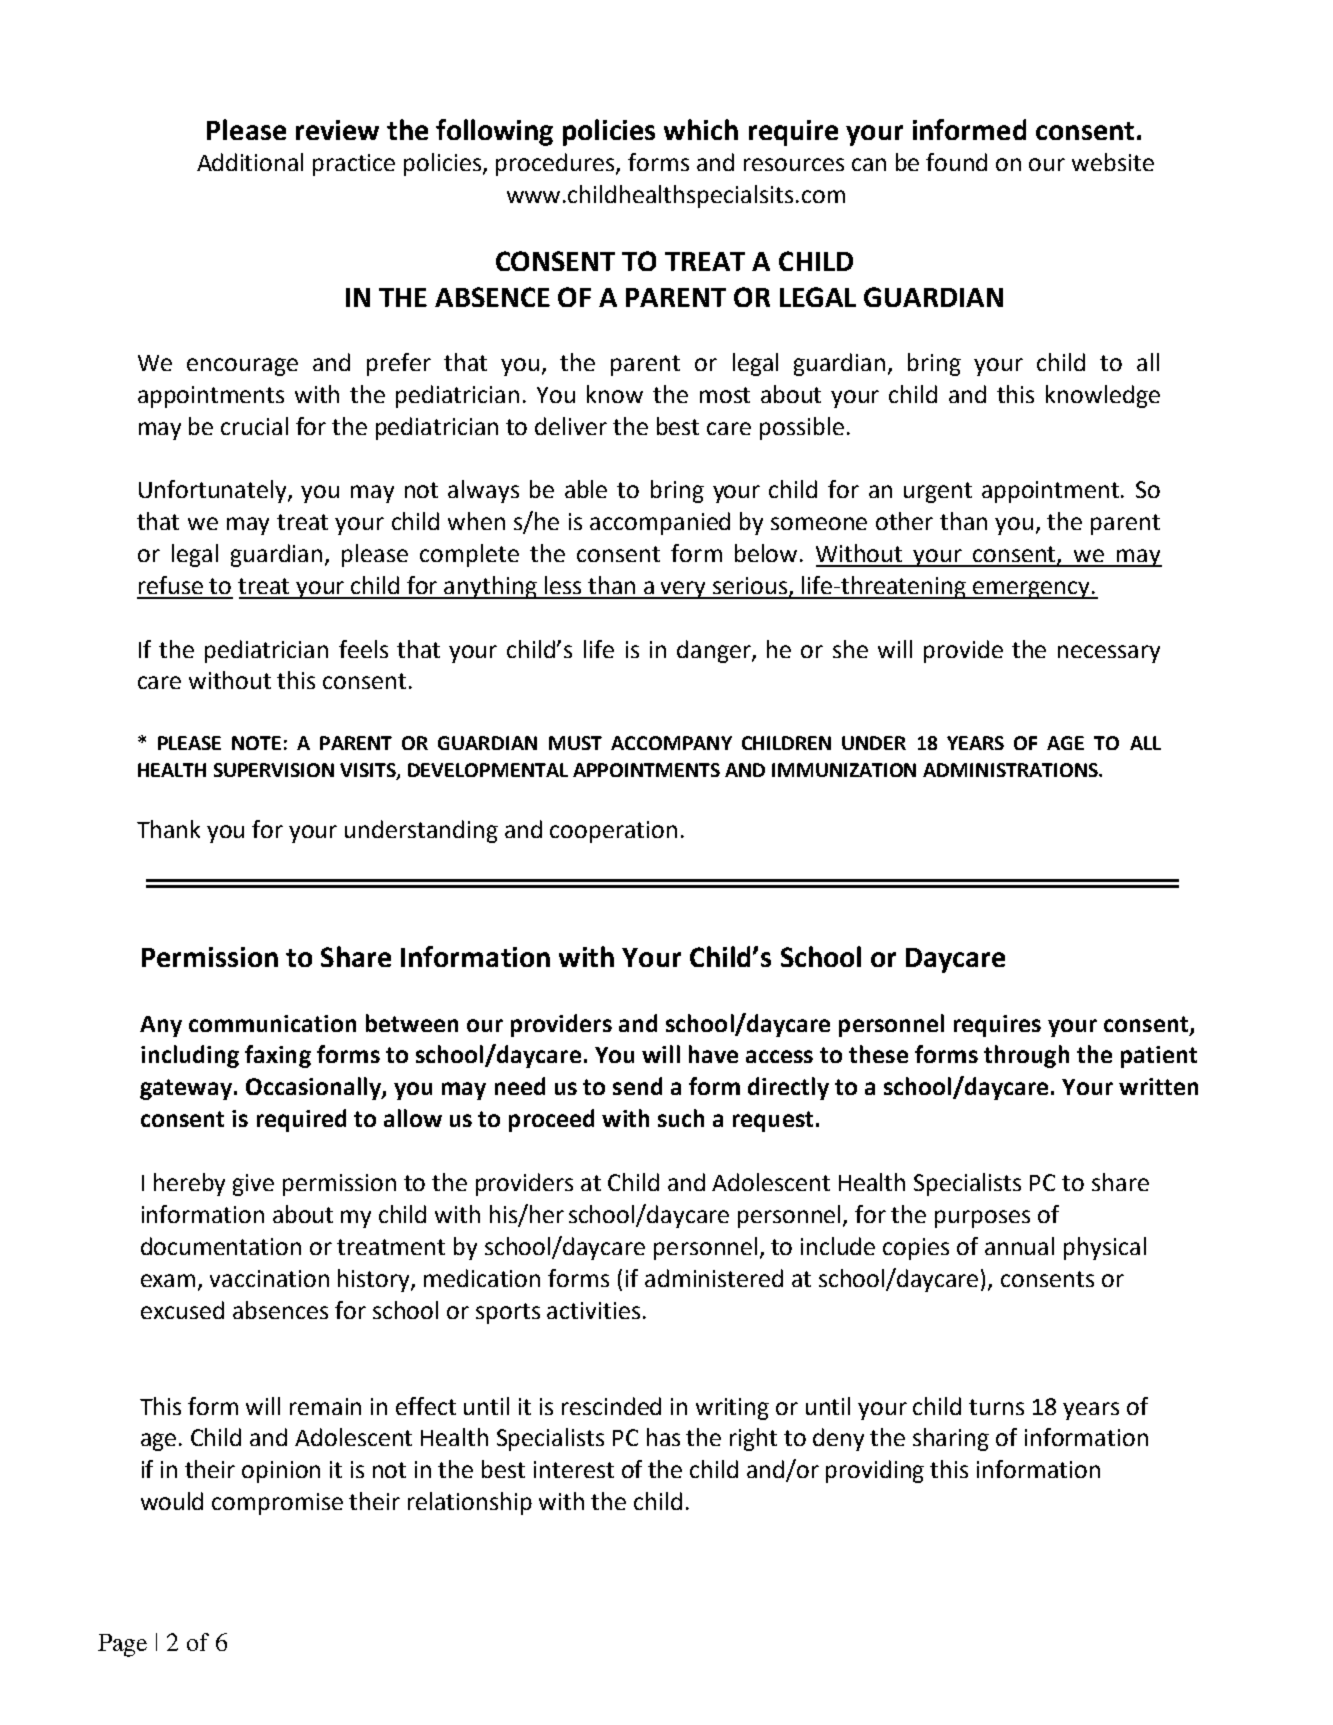  What do you see at coordinates (613, 832) in the screenshot?
I see `cooperation` at bounding box center [613, 832].
